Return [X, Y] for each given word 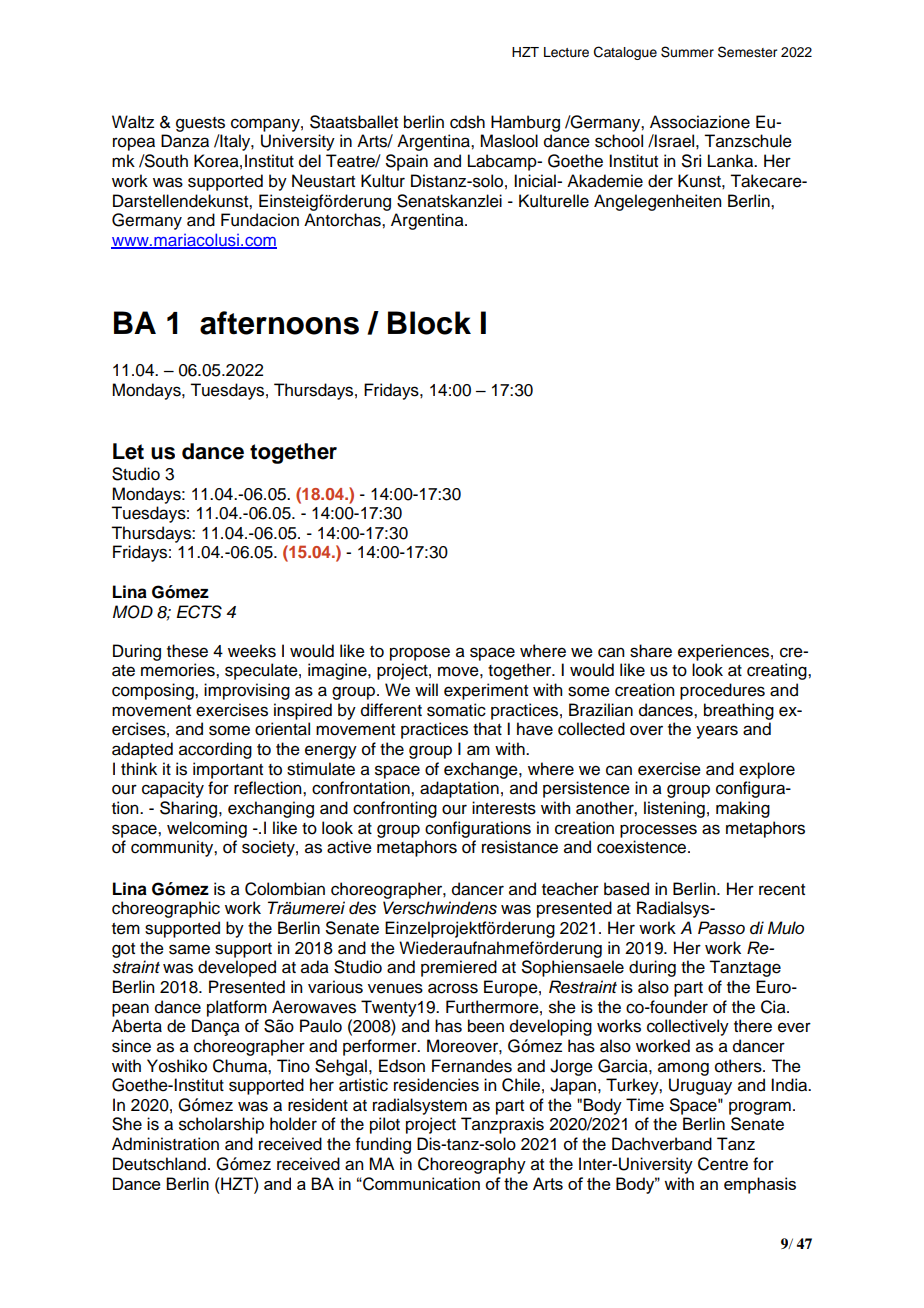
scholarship [221, 1125]
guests [200, 124]
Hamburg [525, 123]
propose [420, 654]
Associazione [700, 122]
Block [429, 323]
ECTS [199, 612]
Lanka [732, 161]
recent [782, 890]
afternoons [279, 323]
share [651, 651]
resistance [520, 847]
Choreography [472, 1165]
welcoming [207, 829]
